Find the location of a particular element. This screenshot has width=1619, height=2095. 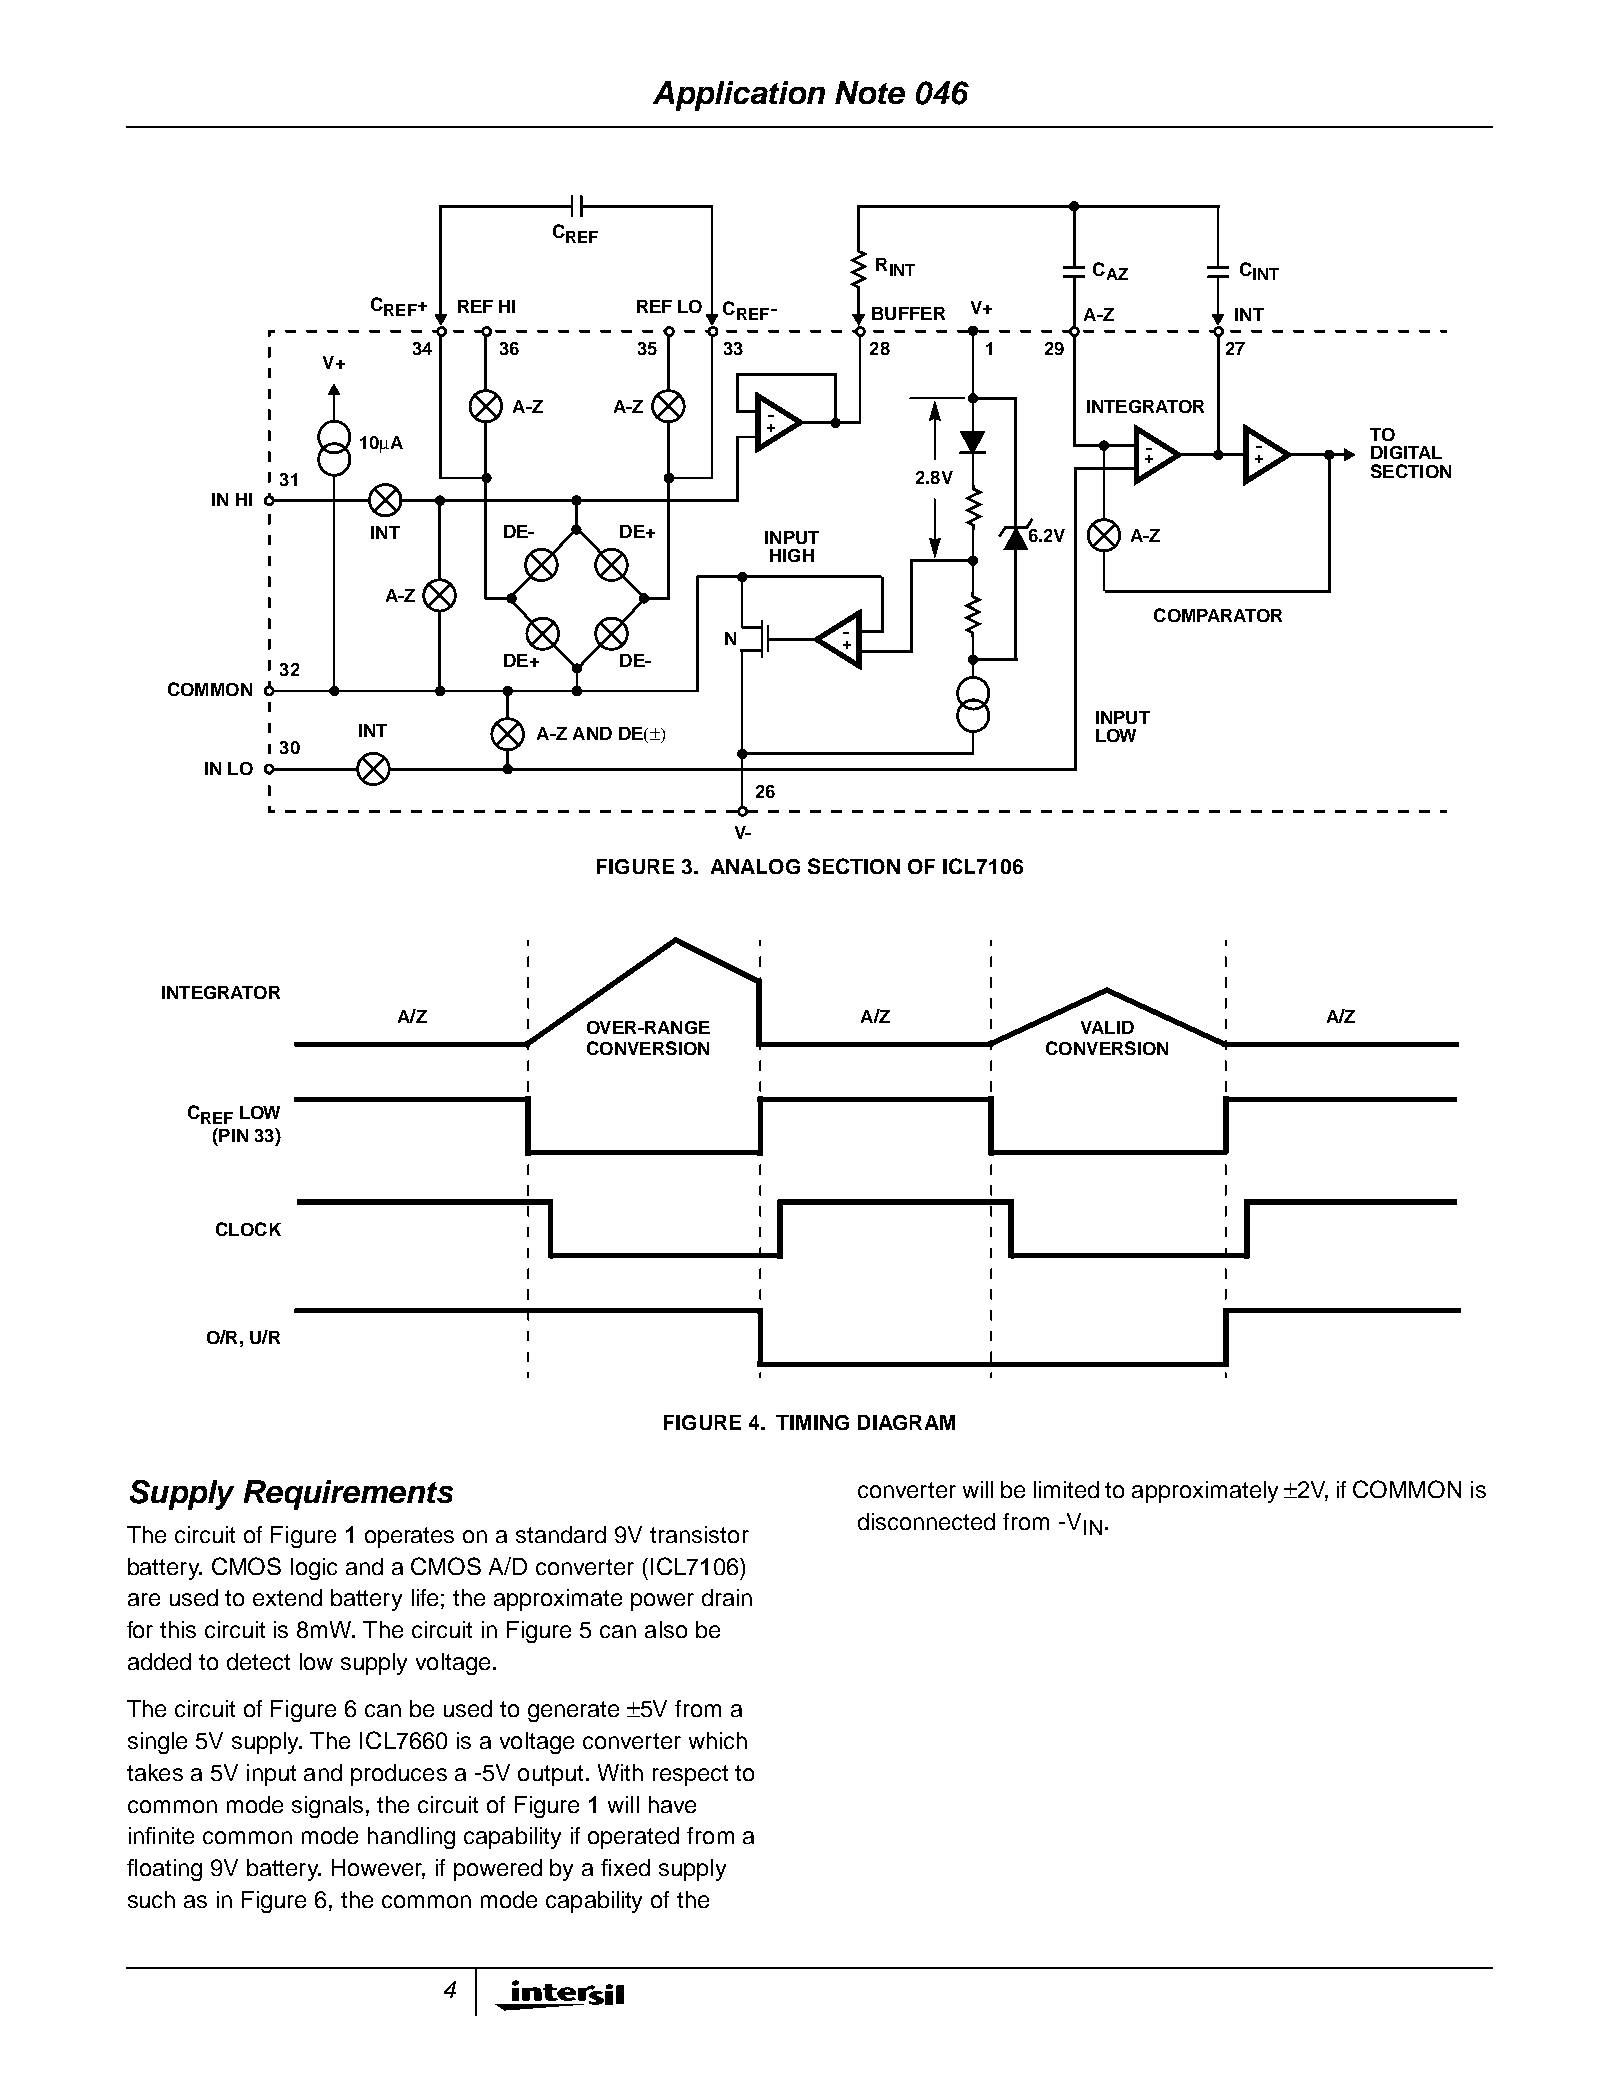

VALID is located at coordinates (1107, 1027).
